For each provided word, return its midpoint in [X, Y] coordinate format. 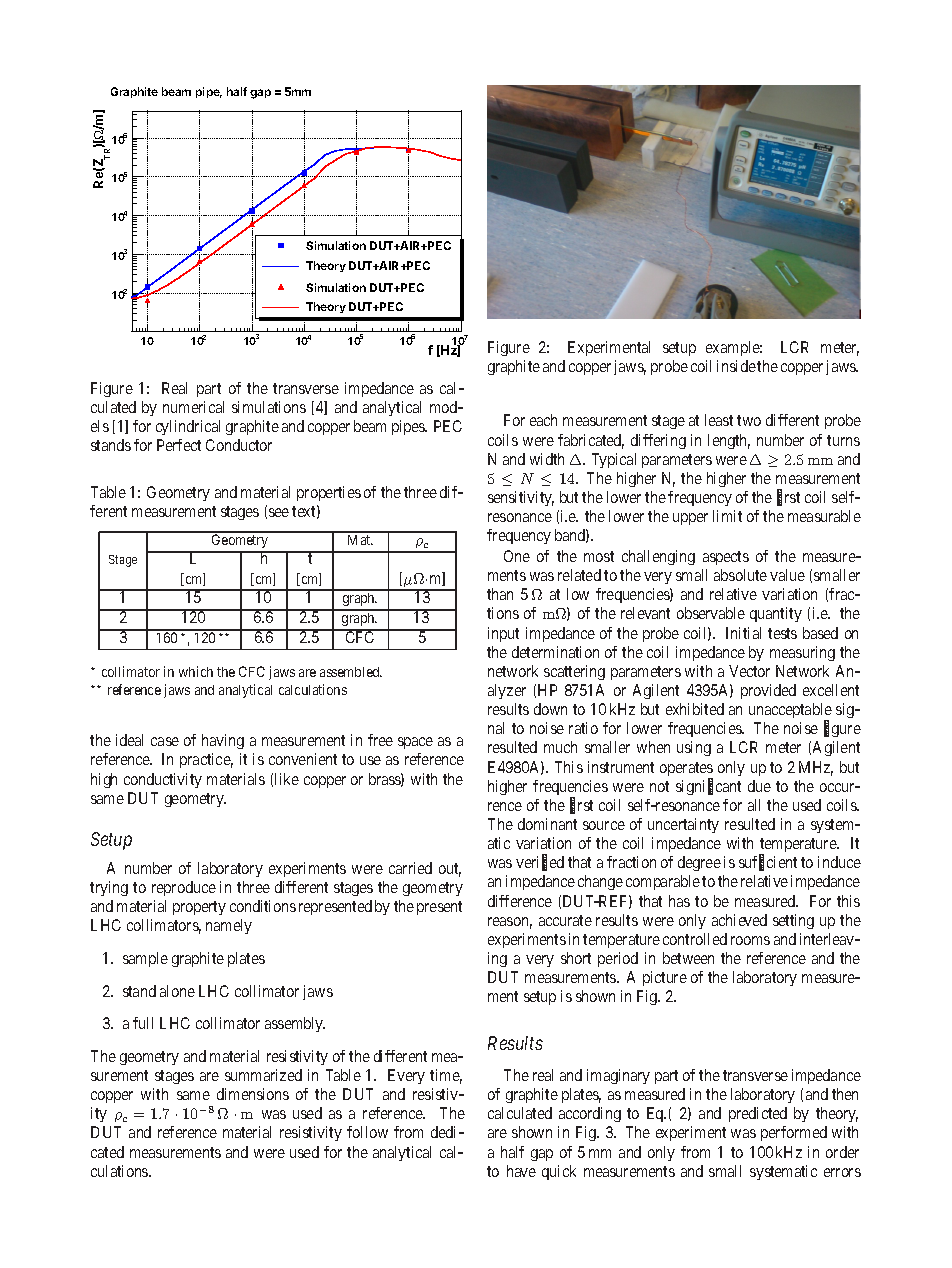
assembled [351, 672]
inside [736, 366]
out [450, 870]
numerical [193, 407]
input [503, 634]
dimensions [253, 1094]
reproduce [184, 888]
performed [794, 1133]
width [547, 459]
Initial [743, 633]
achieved [739, 920]
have [521, 1171]
